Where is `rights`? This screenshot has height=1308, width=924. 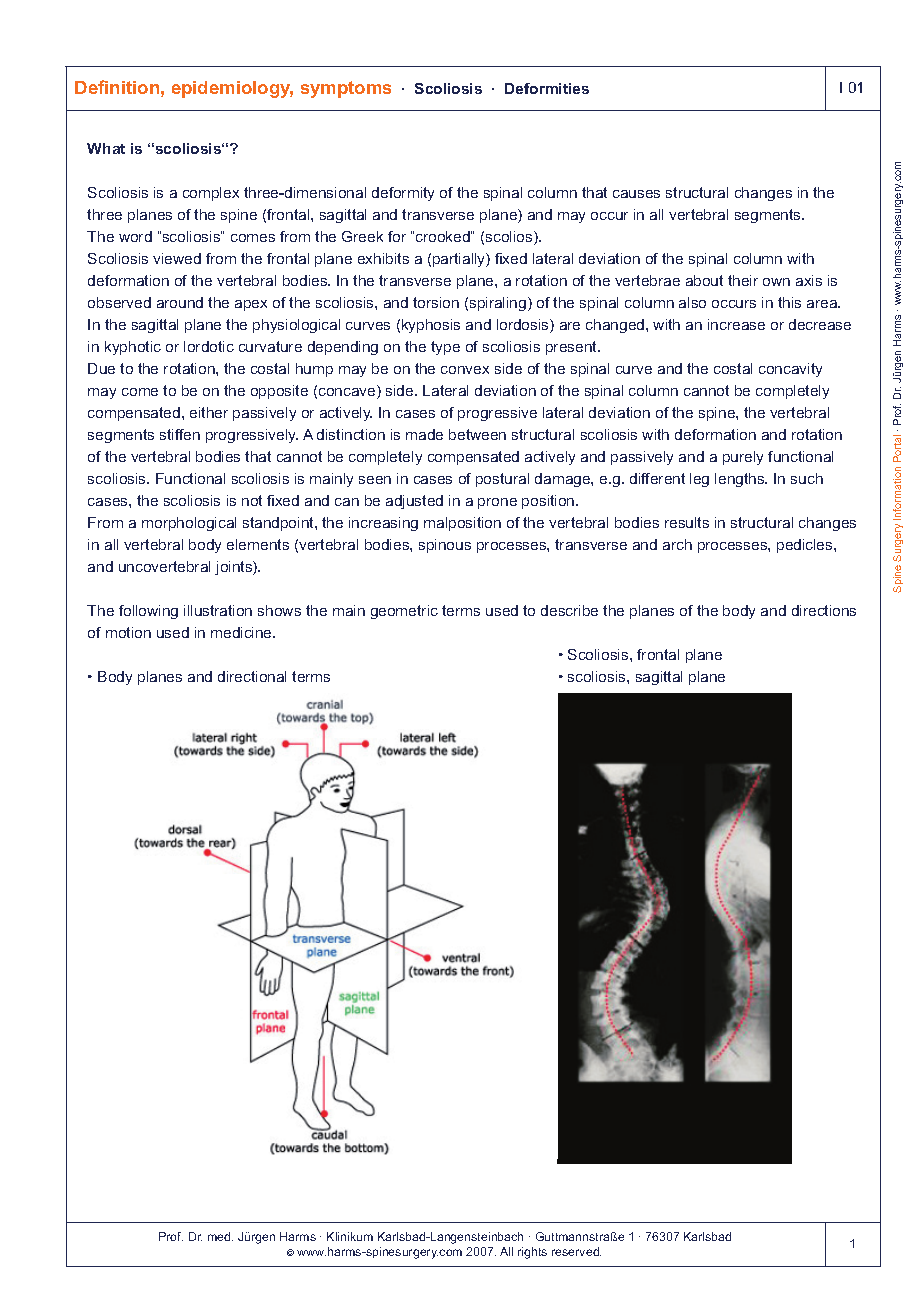
rights is located at coordinates (532, 1253).
